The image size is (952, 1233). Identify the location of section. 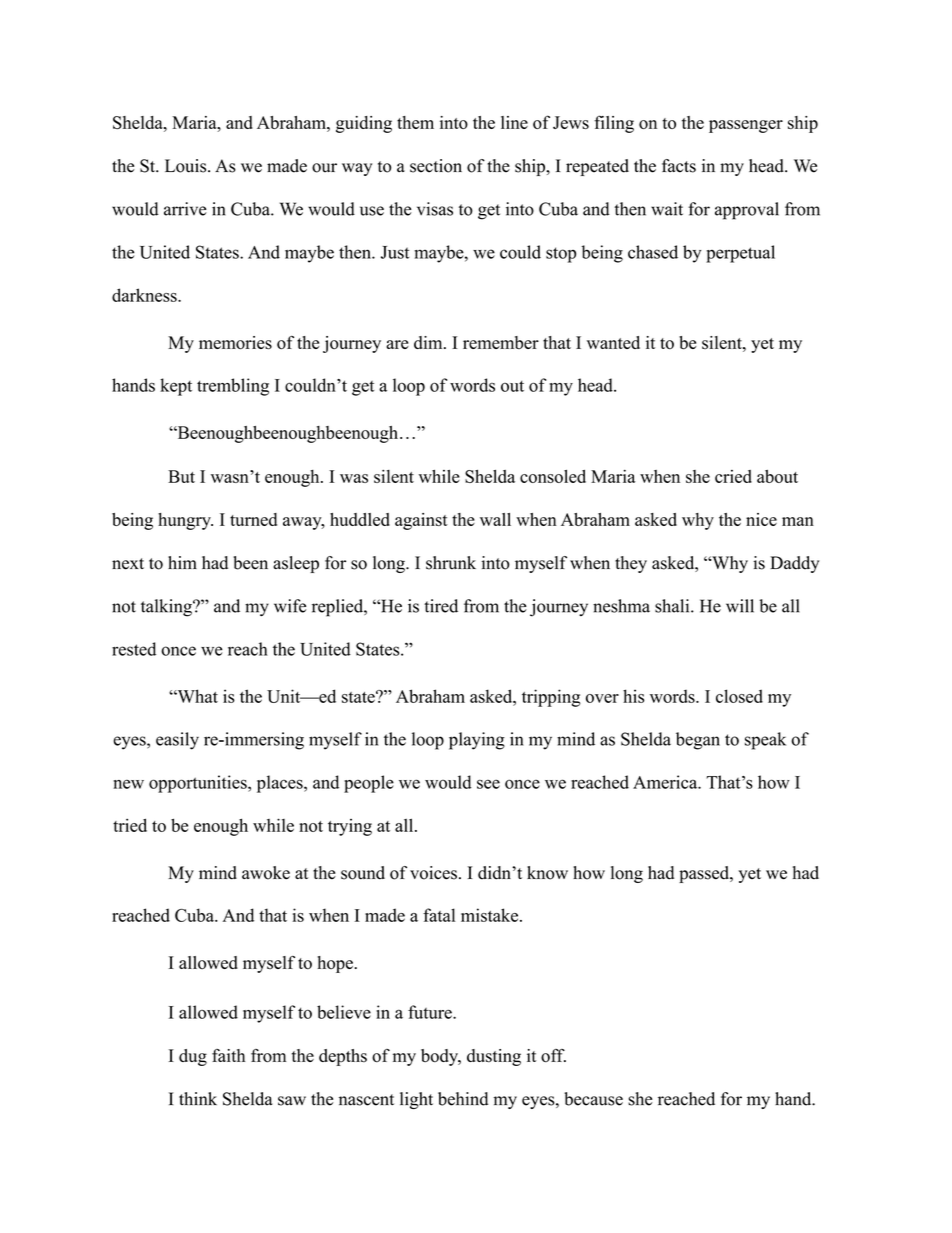
(436, 166).
